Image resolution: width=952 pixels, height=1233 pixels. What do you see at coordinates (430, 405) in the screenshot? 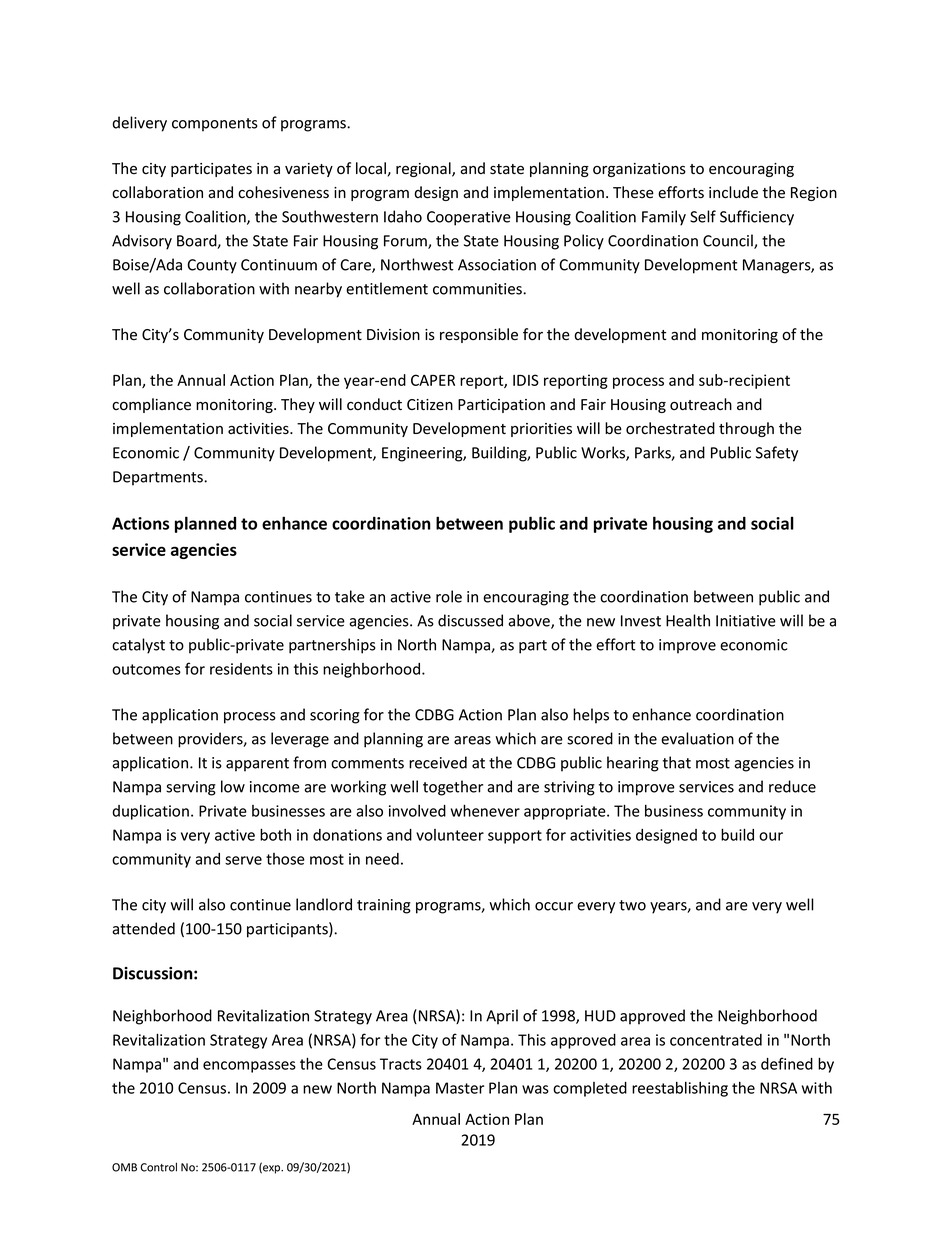
I see `Citizen` at bounding box center [430, 405].
